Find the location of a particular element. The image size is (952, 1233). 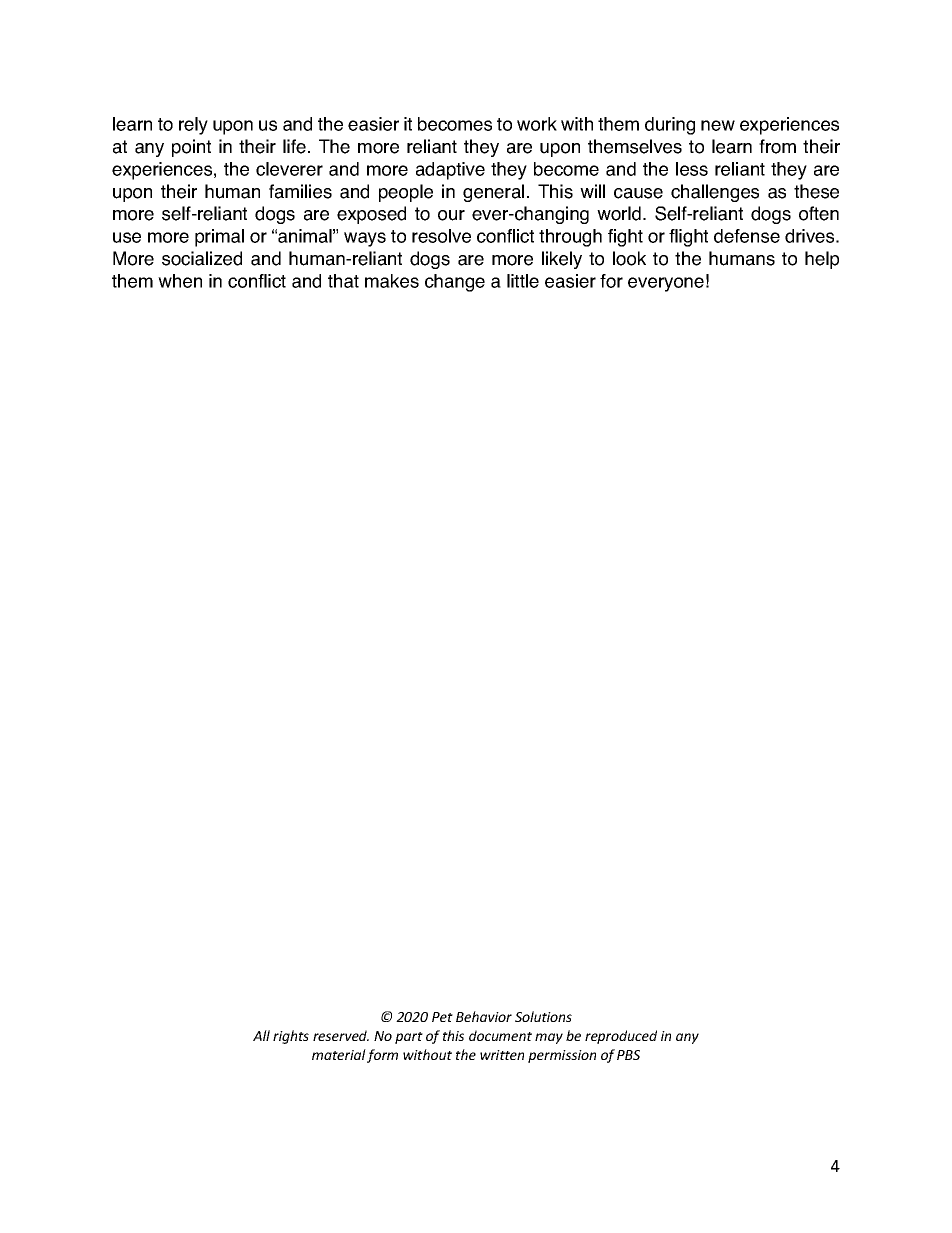

from is located at coordinates (777, 146).
